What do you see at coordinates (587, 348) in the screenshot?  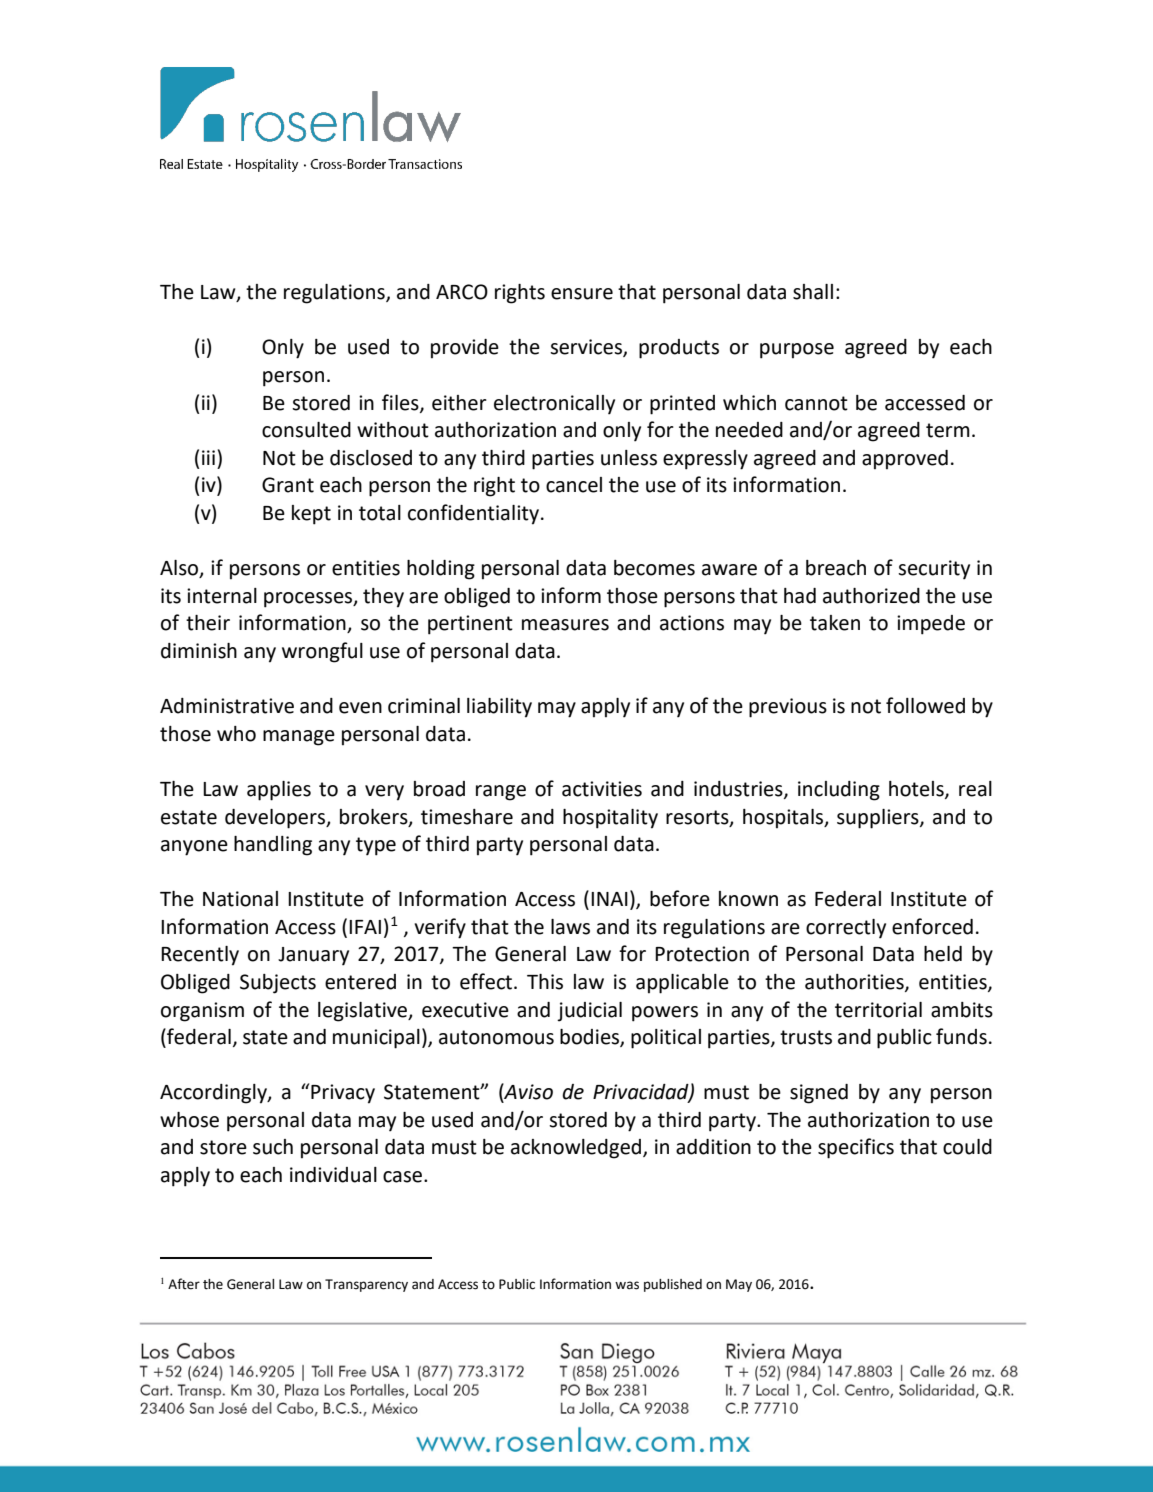 I see `services` at bounding box center [587, 348].
